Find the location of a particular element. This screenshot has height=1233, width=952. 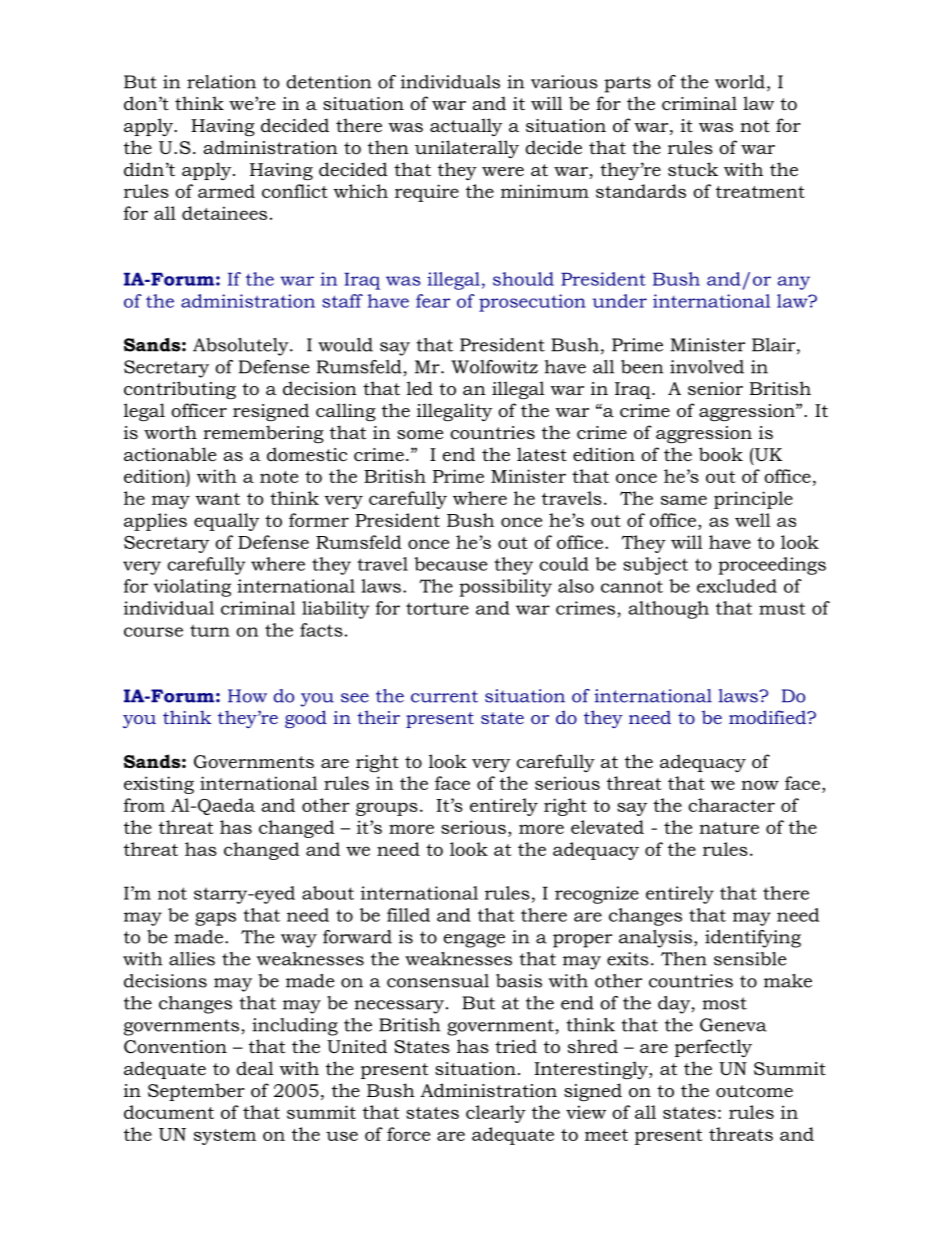

character is located at coordinates (731, 805).
